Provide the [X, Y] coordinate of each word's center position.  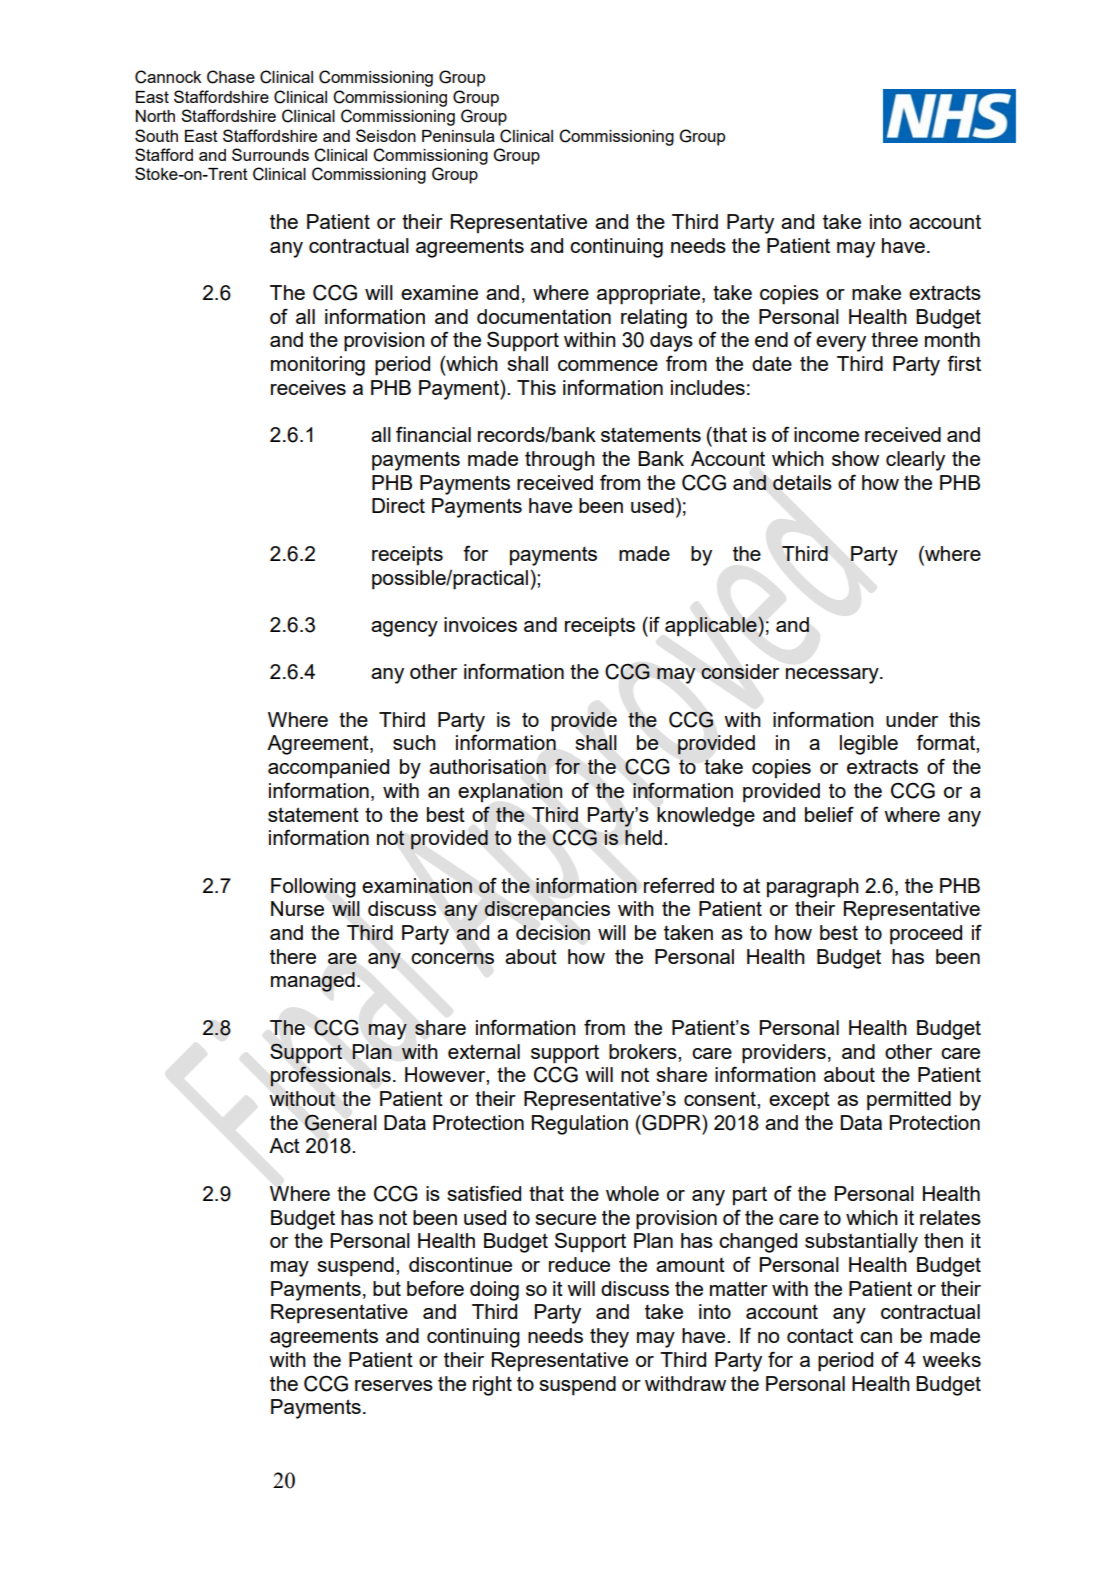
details [802, 482]
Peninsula [458, 136]
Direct [398, 505]
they [609, 1338]
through [560, 461]
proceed [926, 935]
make [876, 292]
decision [553, 932]
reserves [394, 1385]
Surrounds [270, 154]
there [293, 956]
